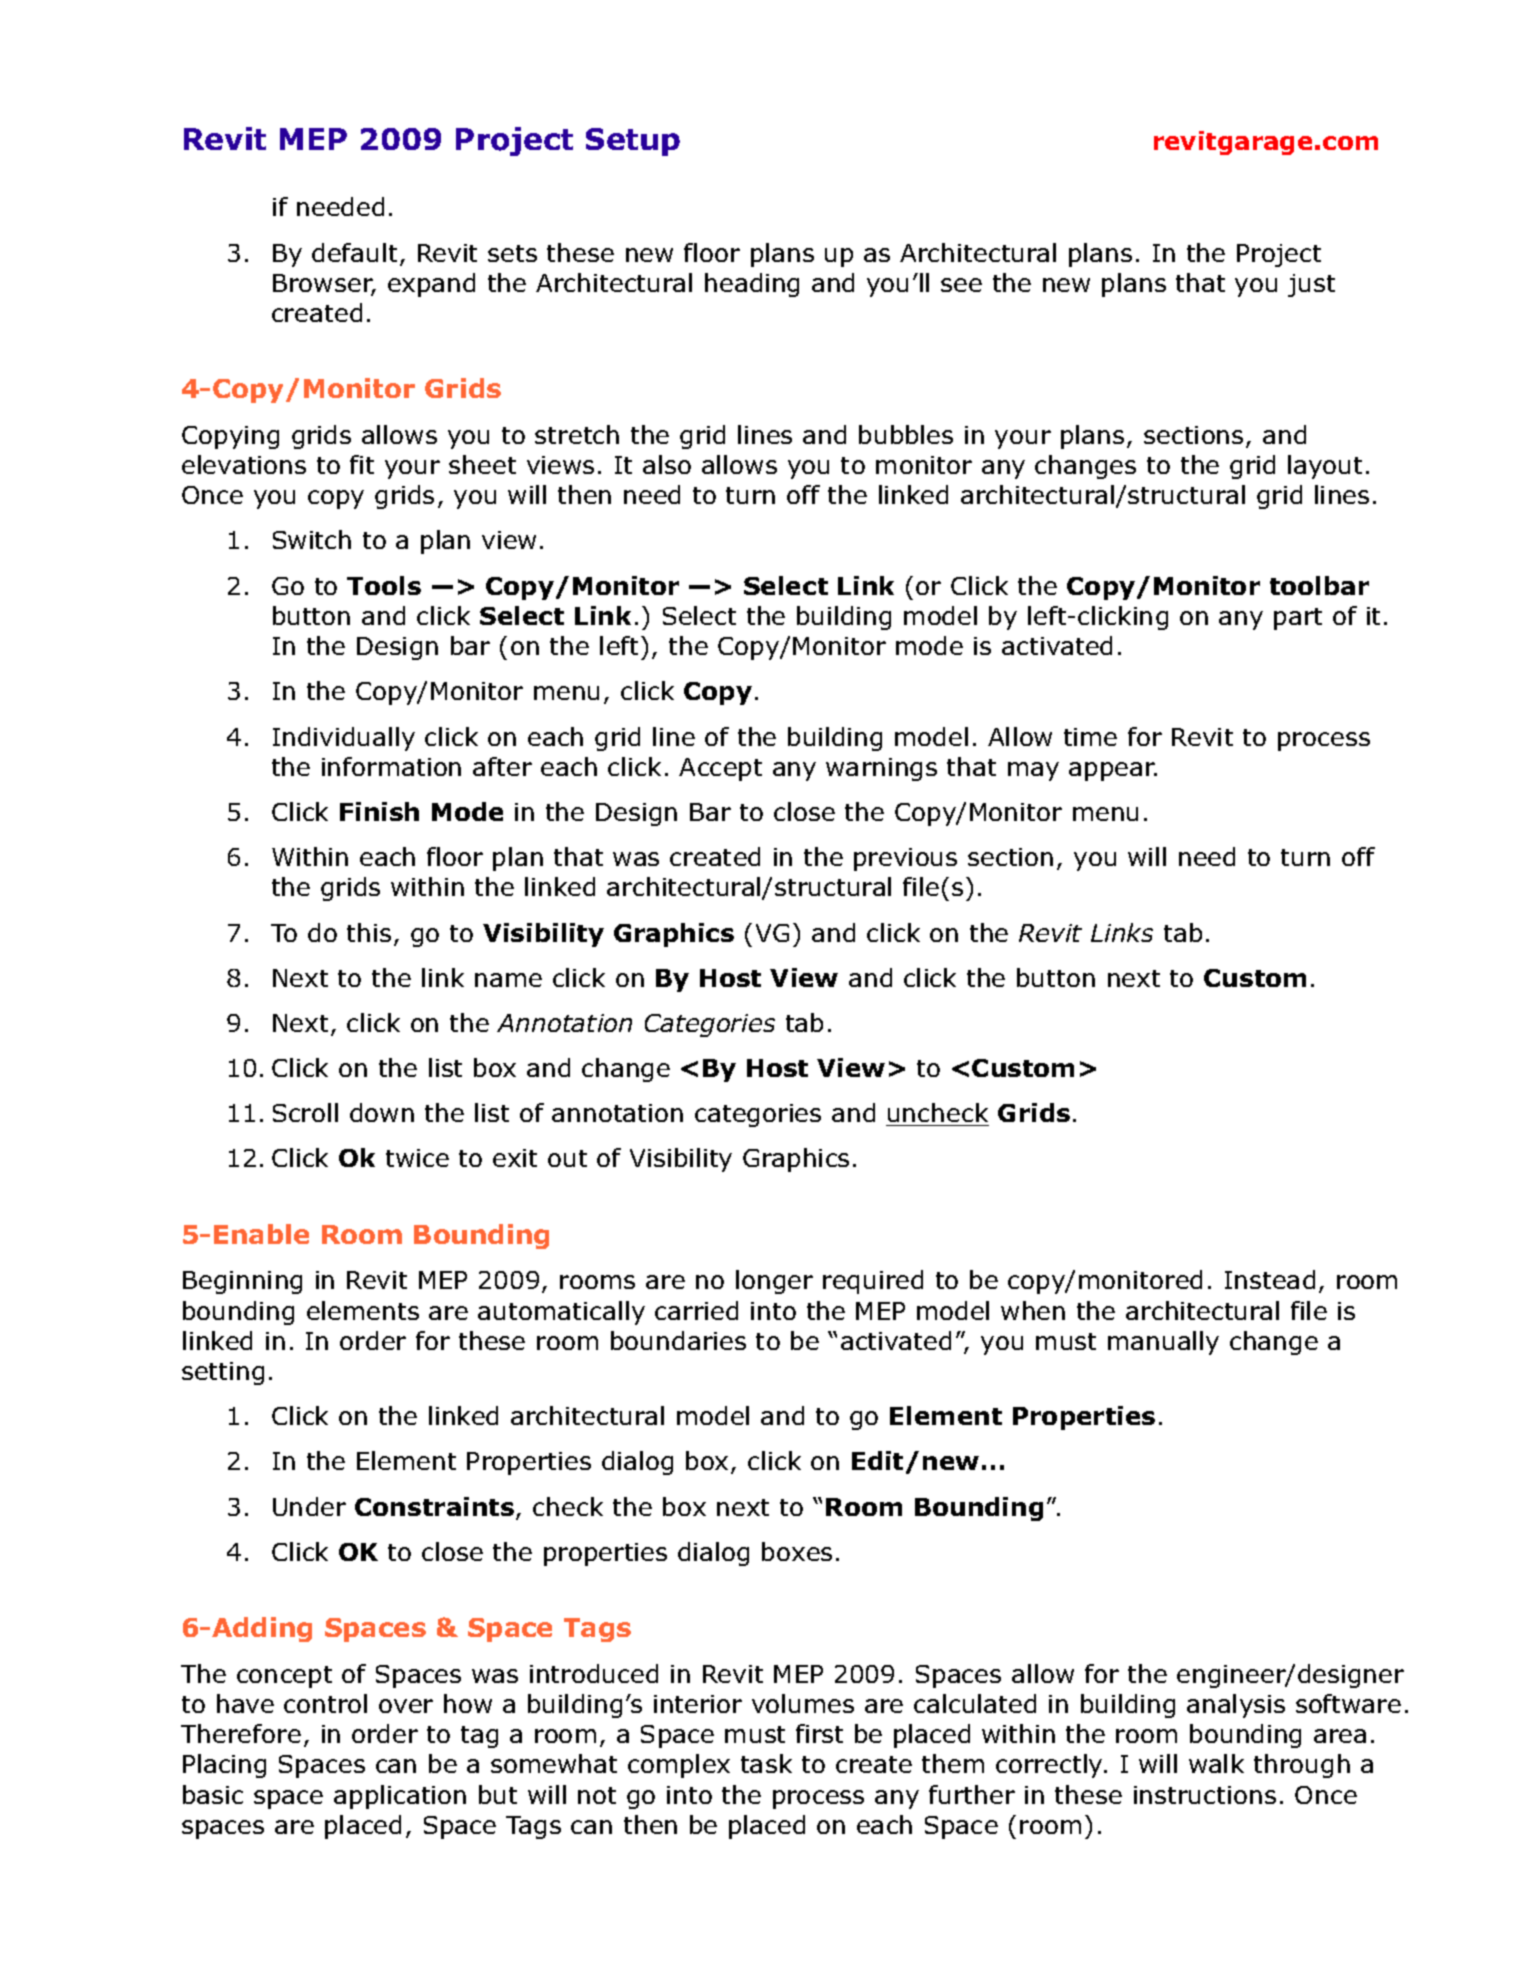  What do you see at coordinates (905, 859) in the document?
I see `previous` at bounding box center [905, 859].
